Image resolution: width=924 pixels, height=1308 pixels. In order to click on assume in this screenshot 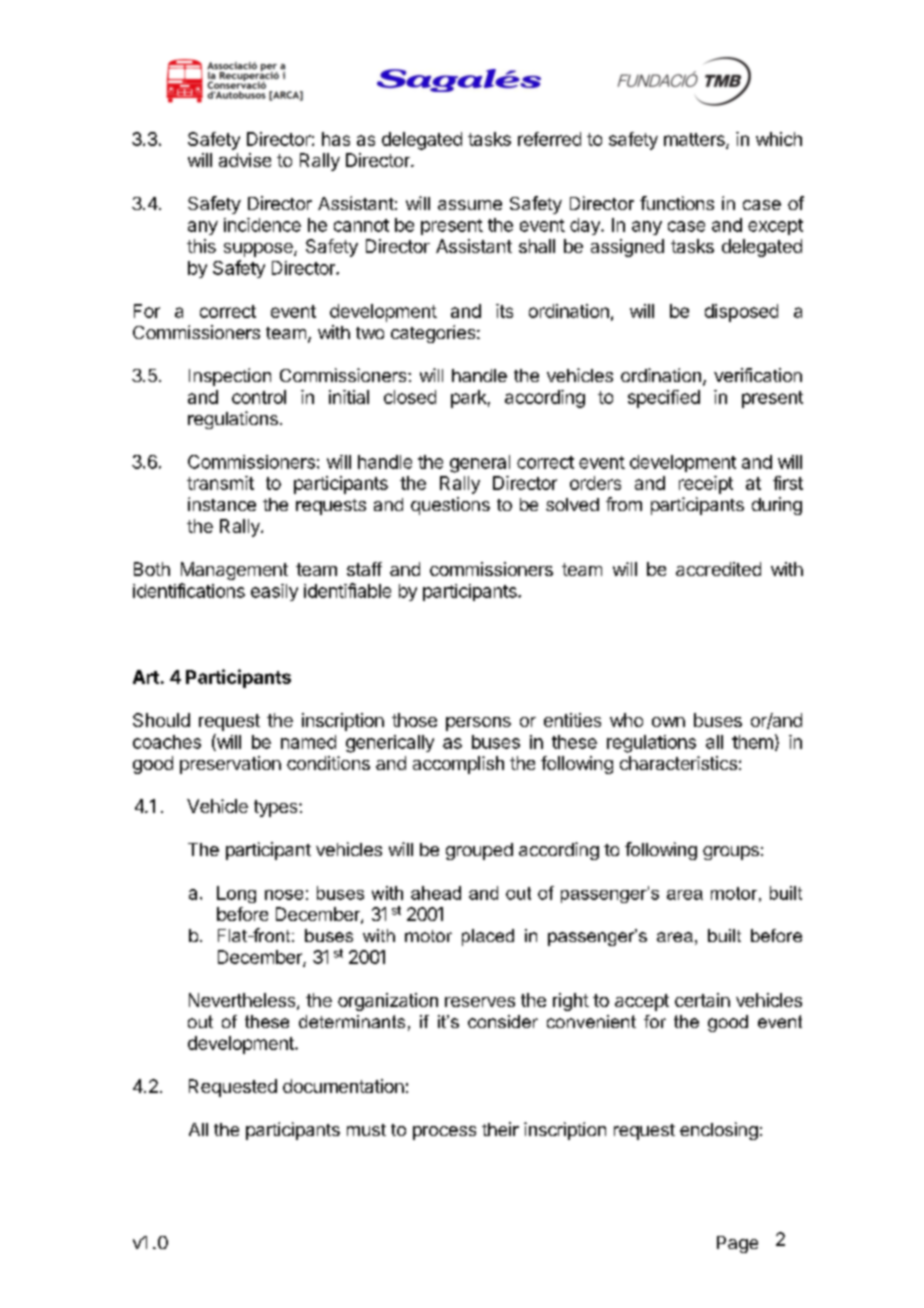, I will do `click(470, 205)`.
